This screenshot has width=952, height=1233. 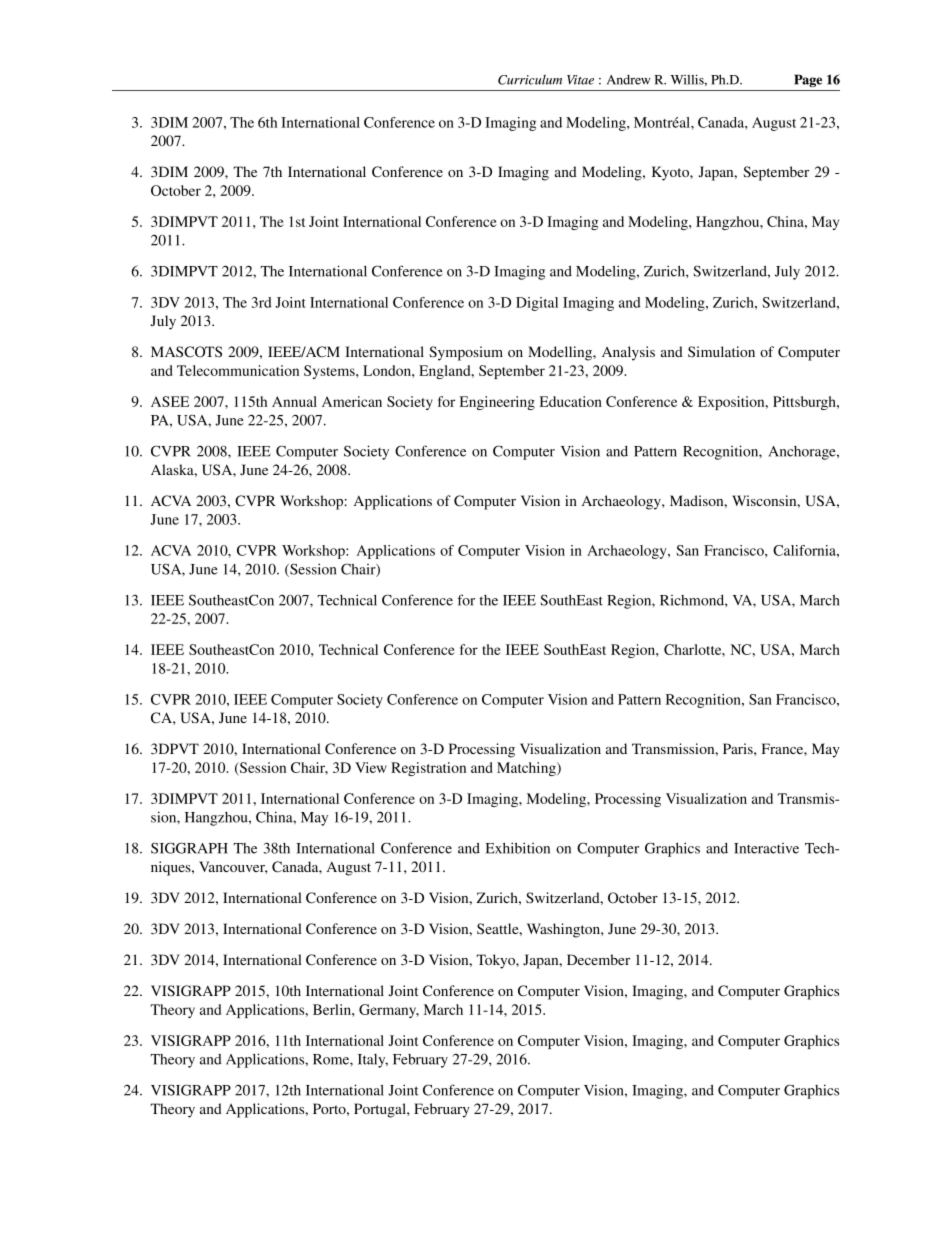 I want to click on Engineering, so click(x=497, y=403).
